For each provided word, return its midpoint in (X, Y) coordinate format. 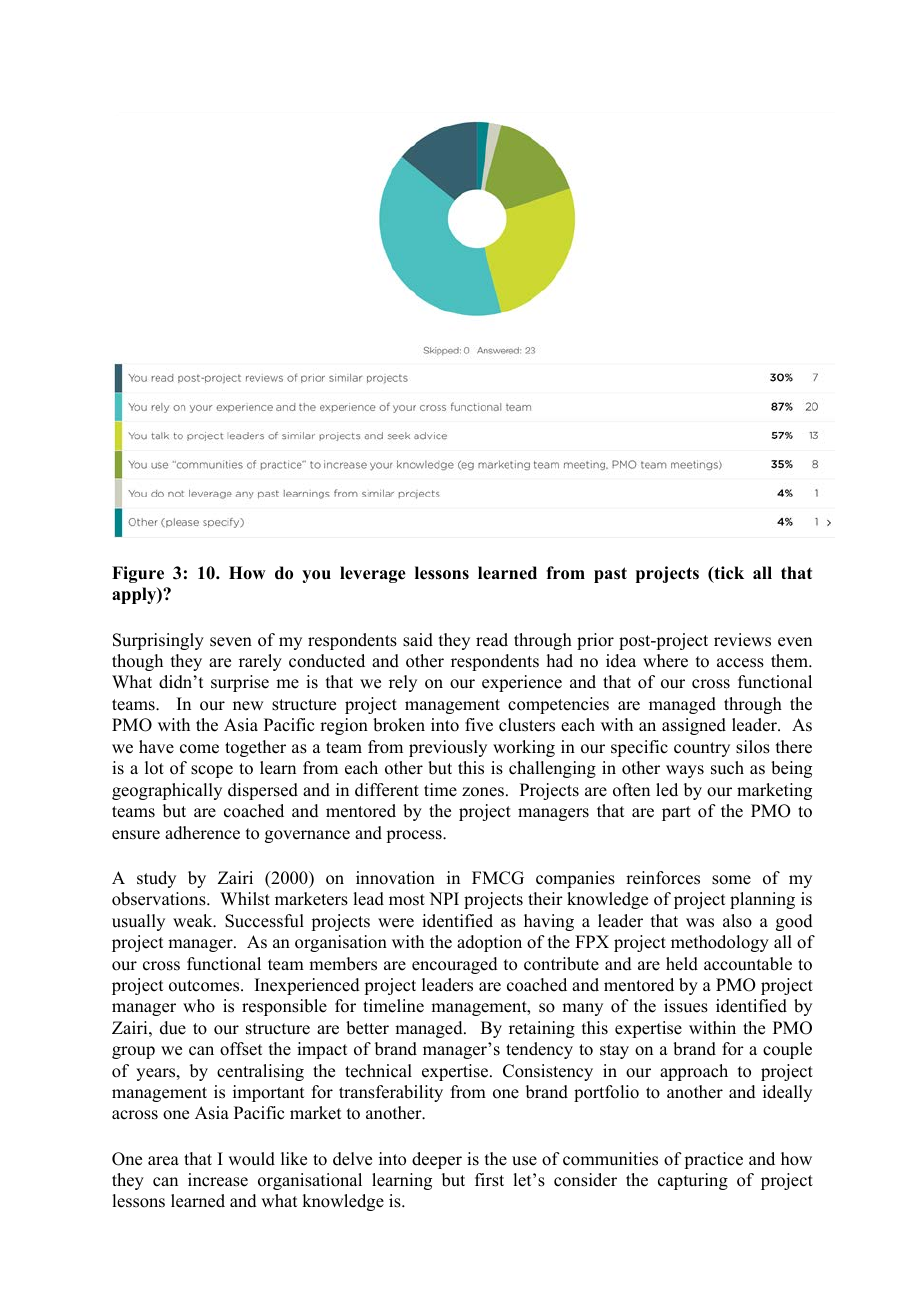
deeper (437, 1160)
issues (686, 1006)
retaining (542, 1029)
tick (728, 574)
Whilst (245, 899)
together (255, 748)
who (199, 1006)
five (479, 725)
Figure (138, 574)
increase (218, 1180)
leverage (373, 574)
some (731, 880)
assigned (694, 726)
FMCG (498, 878)
